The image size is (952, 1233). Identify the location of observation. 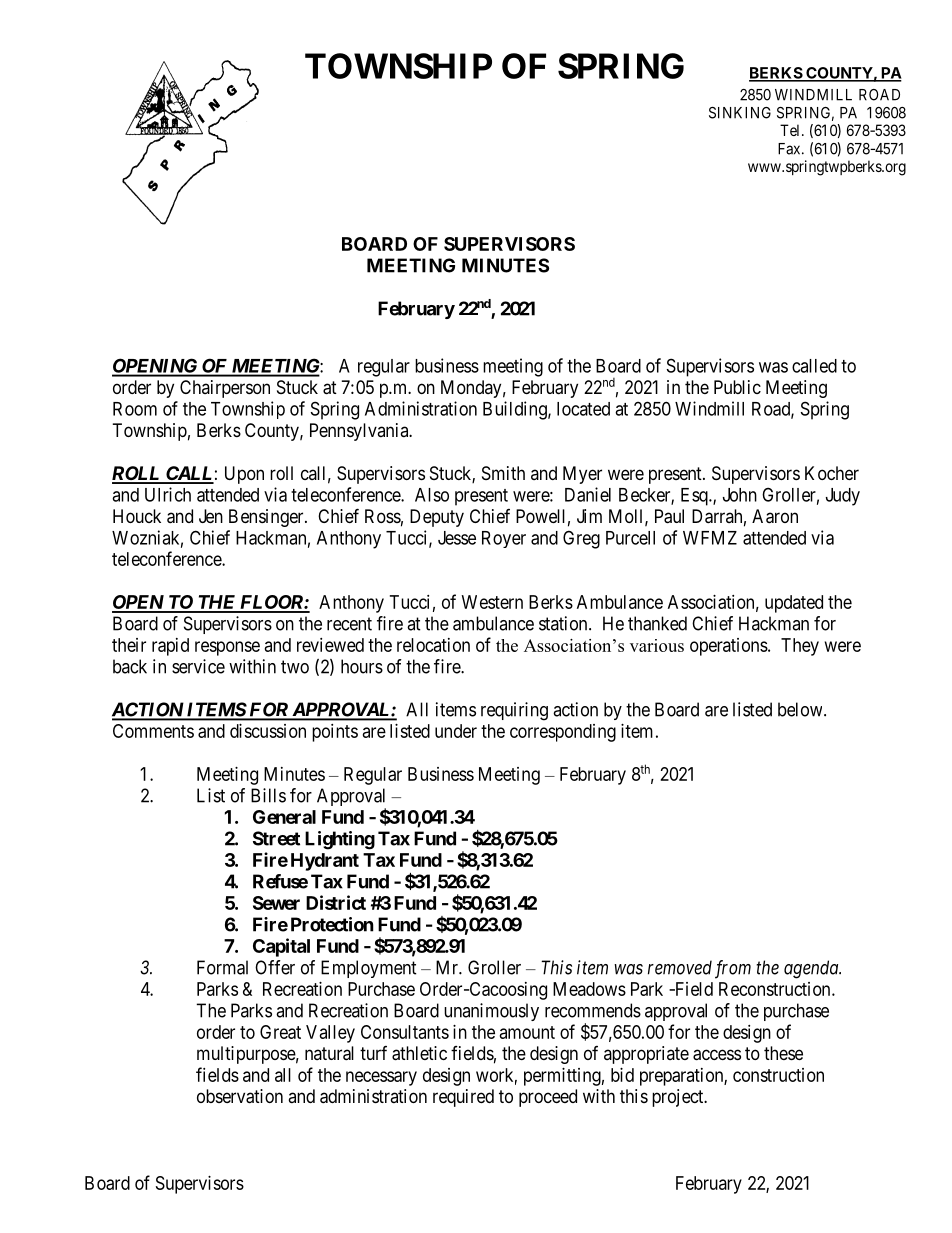
(240, 1096).
